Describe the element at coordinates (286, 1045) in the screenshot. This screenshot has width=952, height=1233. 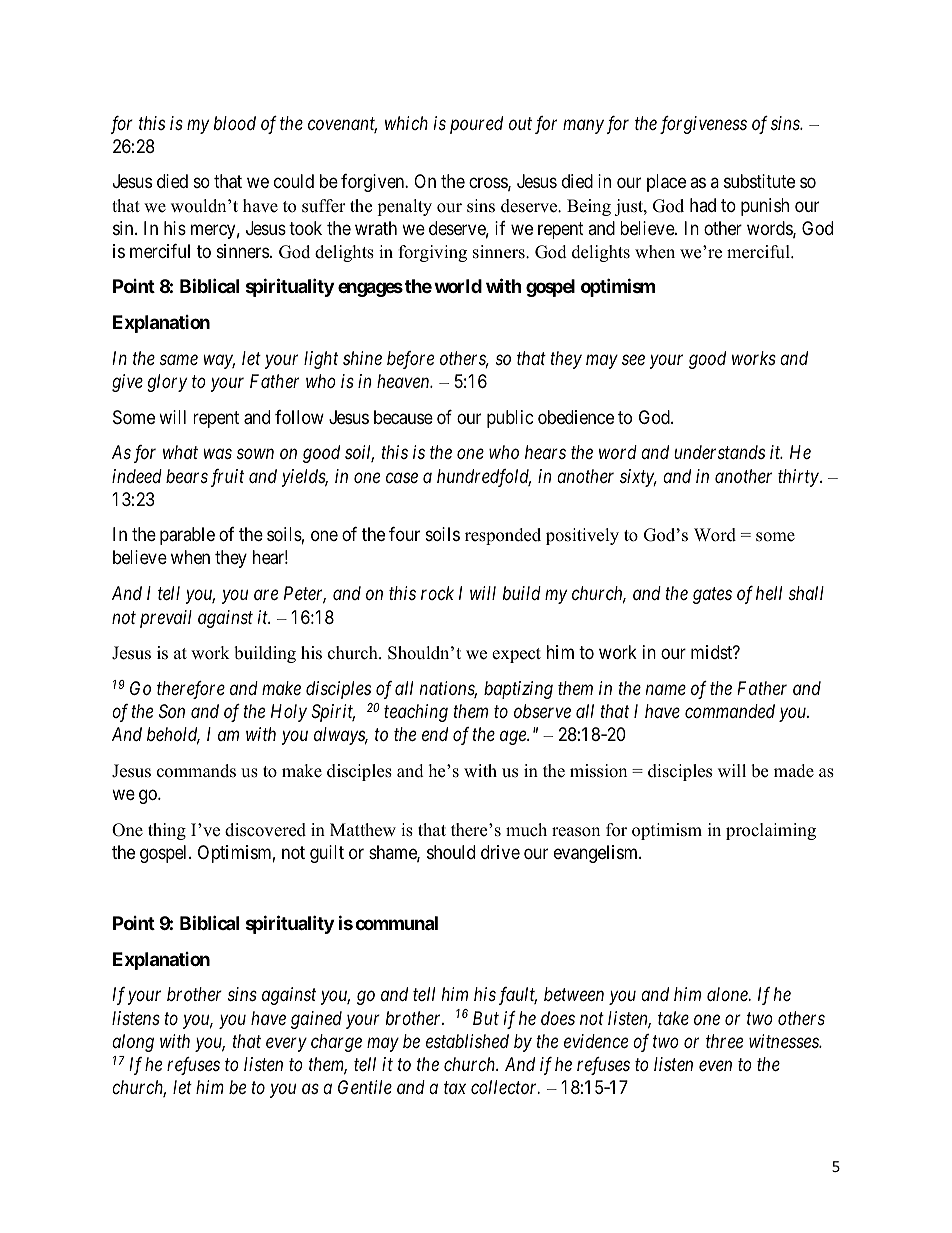
I see `every` at that location.
